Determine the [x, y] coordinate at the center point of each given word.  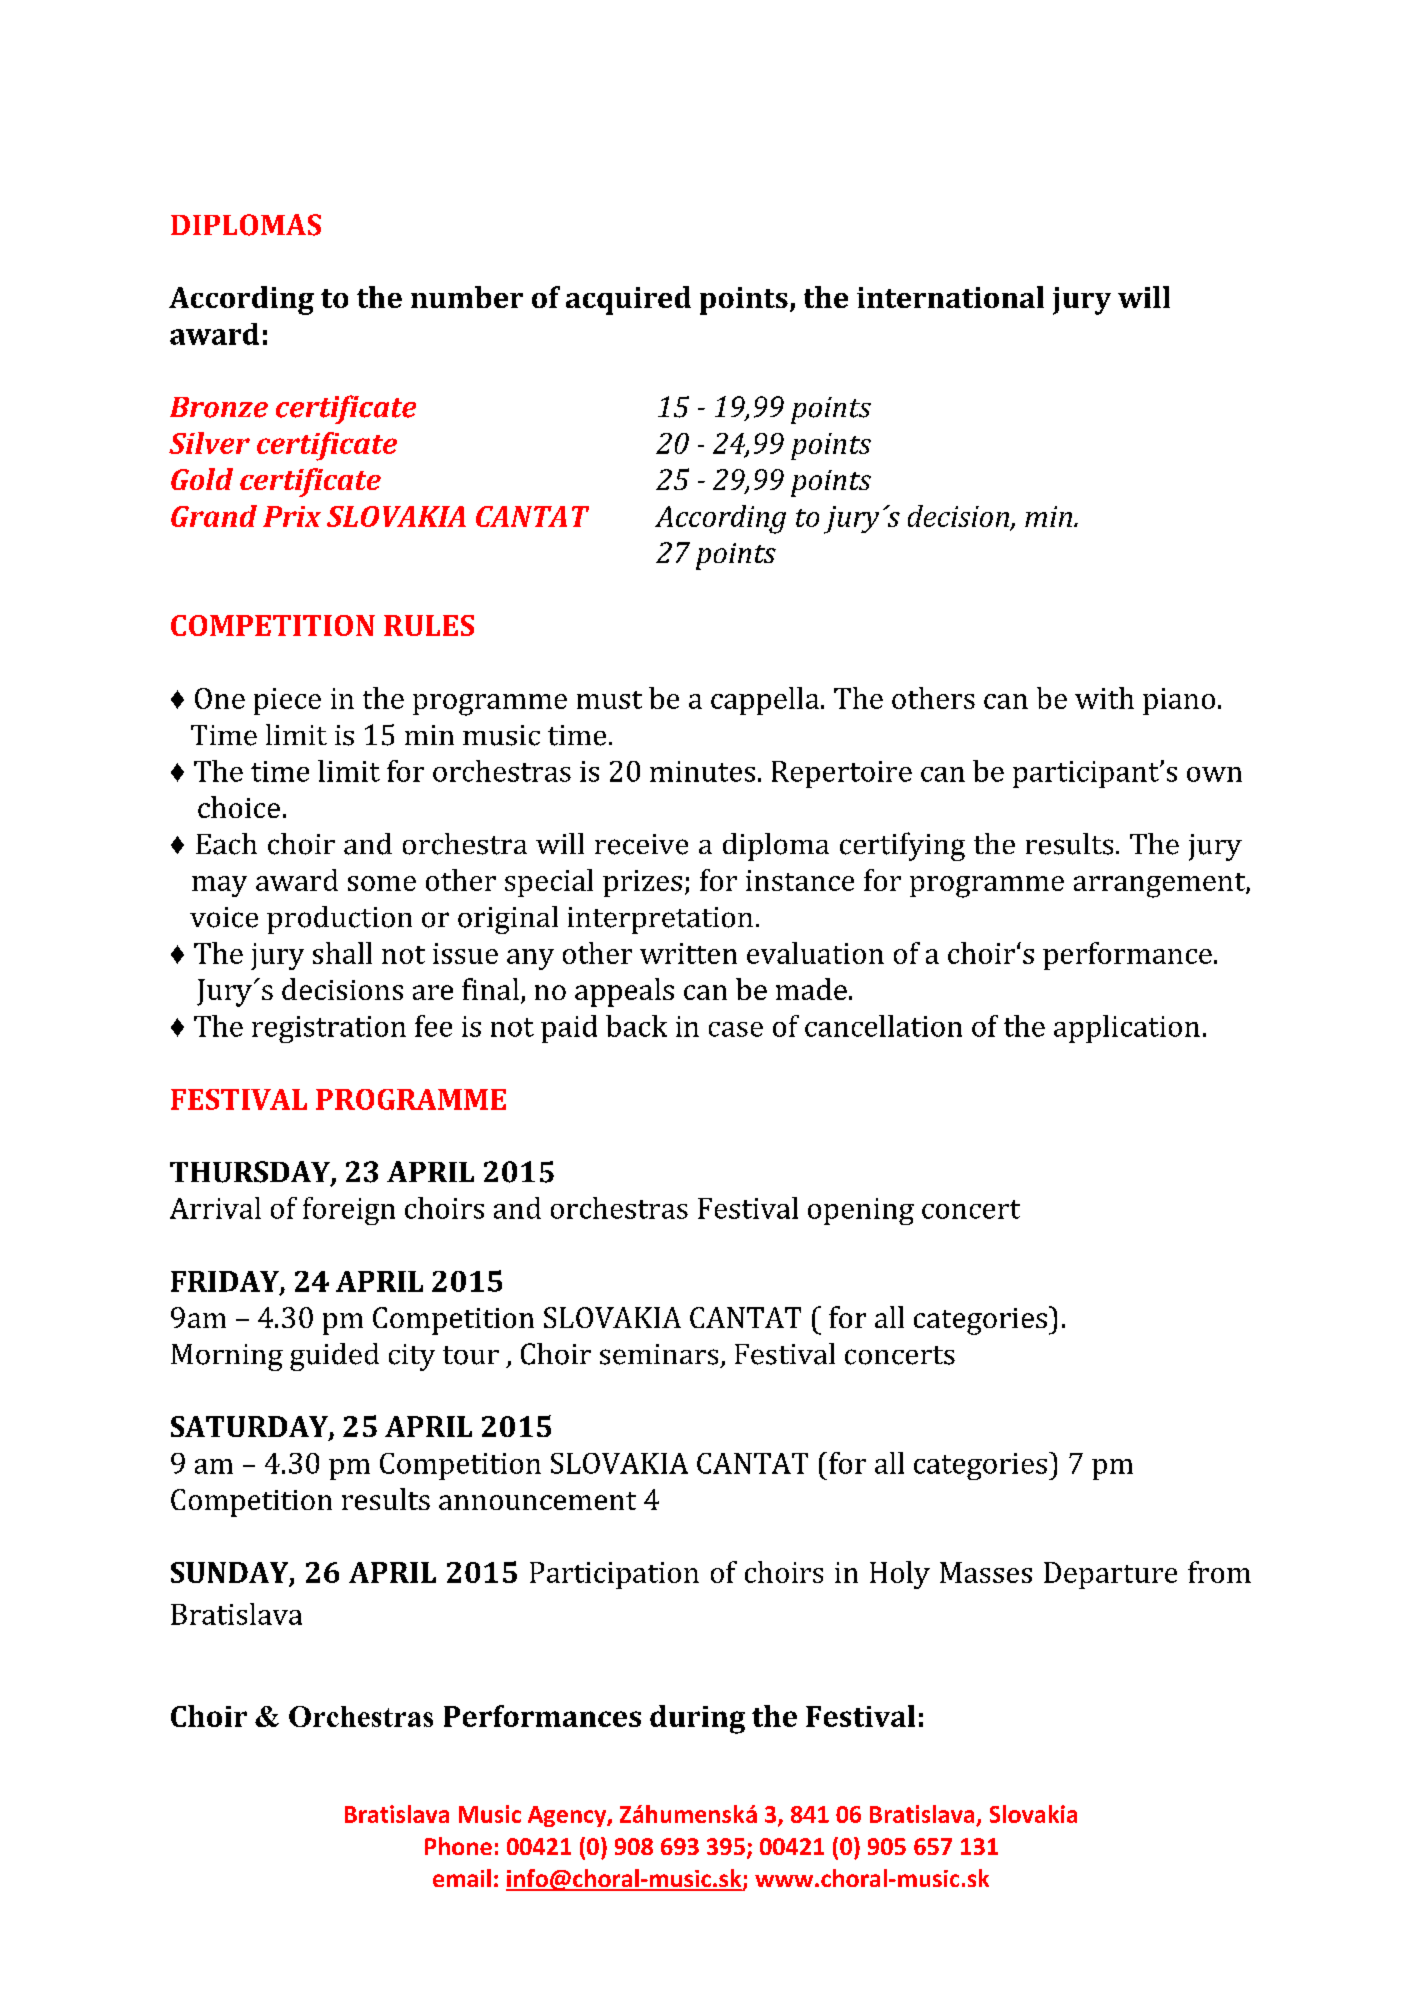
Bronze [219, 407]
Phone [458, 1846]
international [950, 297]
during [697, 1719]
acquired [628, 300]
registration [329, 1029]
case [736, 1029]
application [1127, 1029]
